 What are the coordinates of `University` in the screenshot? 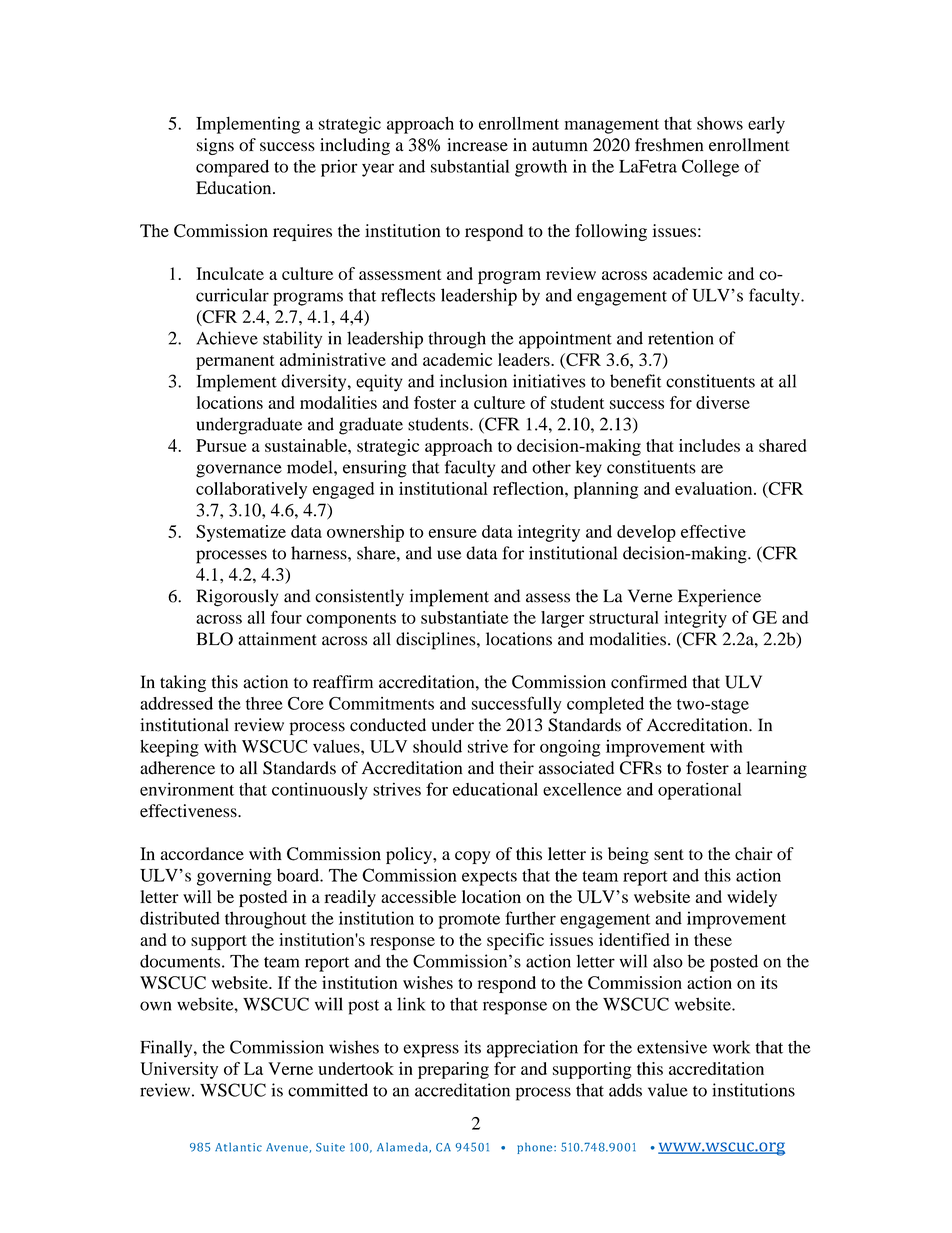 It's located at (179, 1070).
